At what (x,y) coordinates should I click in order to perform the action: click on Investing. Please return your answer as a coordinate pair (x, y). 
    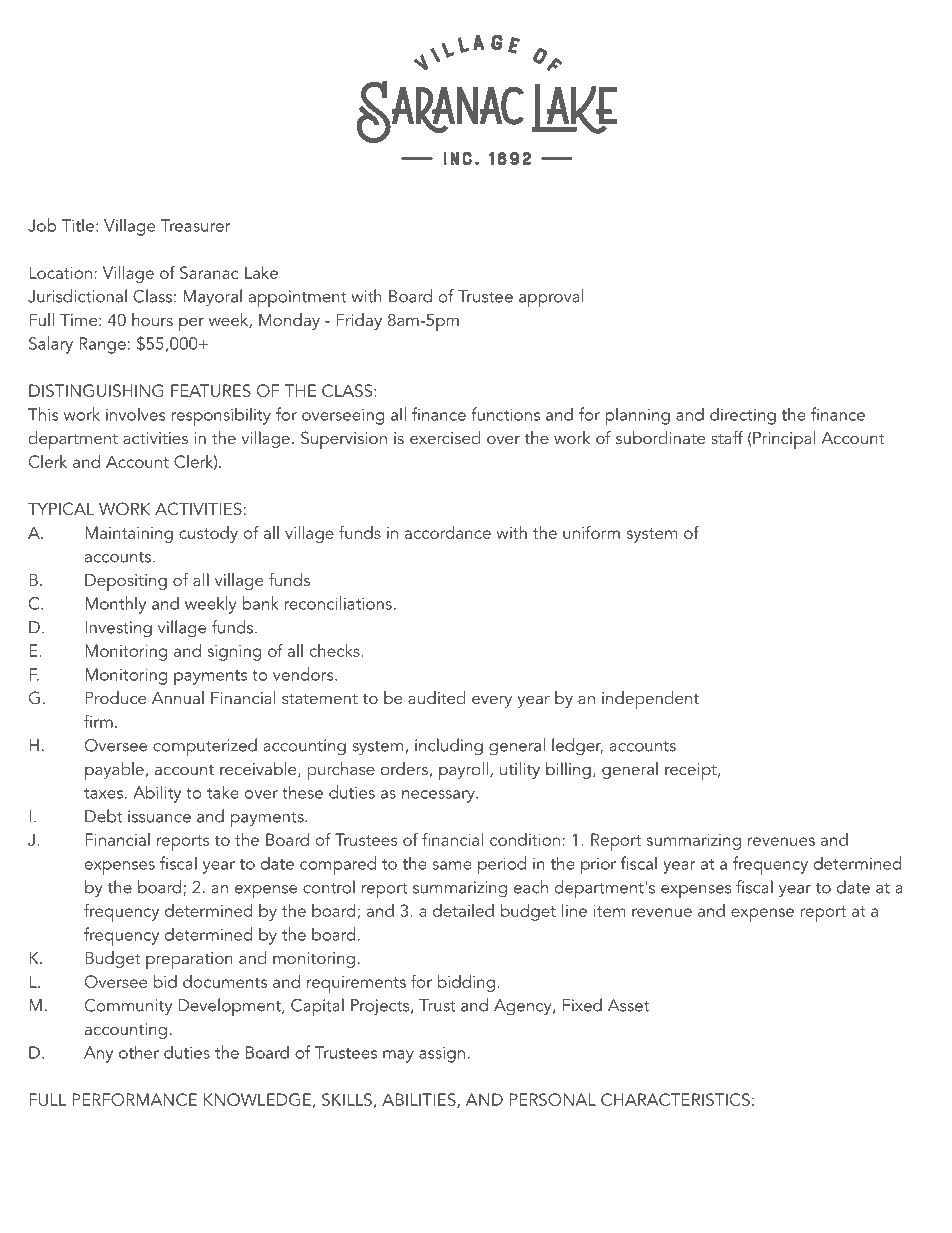
    Looking at the image, I should click on (118, 629).
